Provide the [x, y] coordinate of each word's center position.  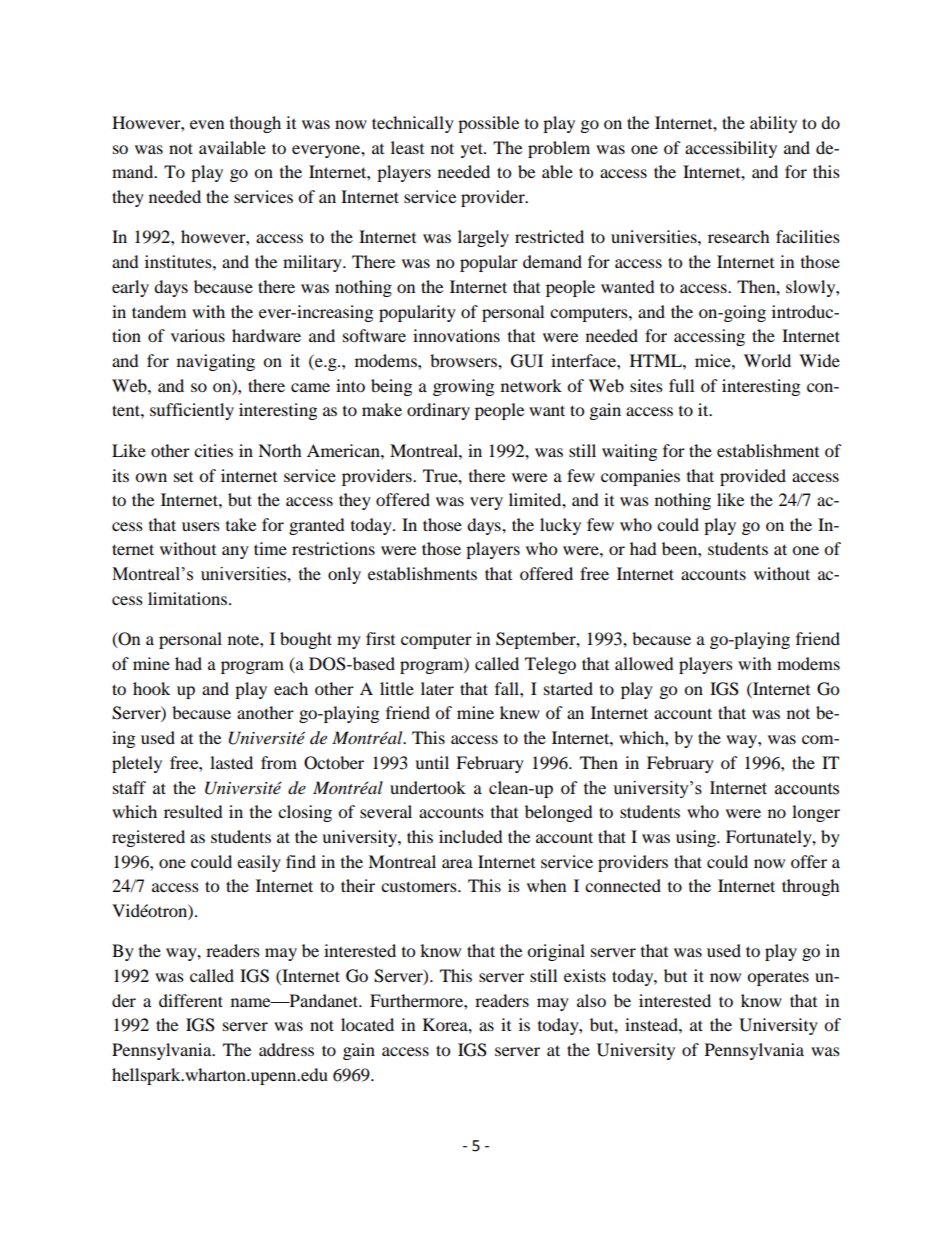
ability [773, 124]
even [207, 124]
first [380, 638]
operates [778, 978]
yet [473, 150]
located [367, 1024]
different [191, 1000]
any [235, 552]
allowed [644, 663]
